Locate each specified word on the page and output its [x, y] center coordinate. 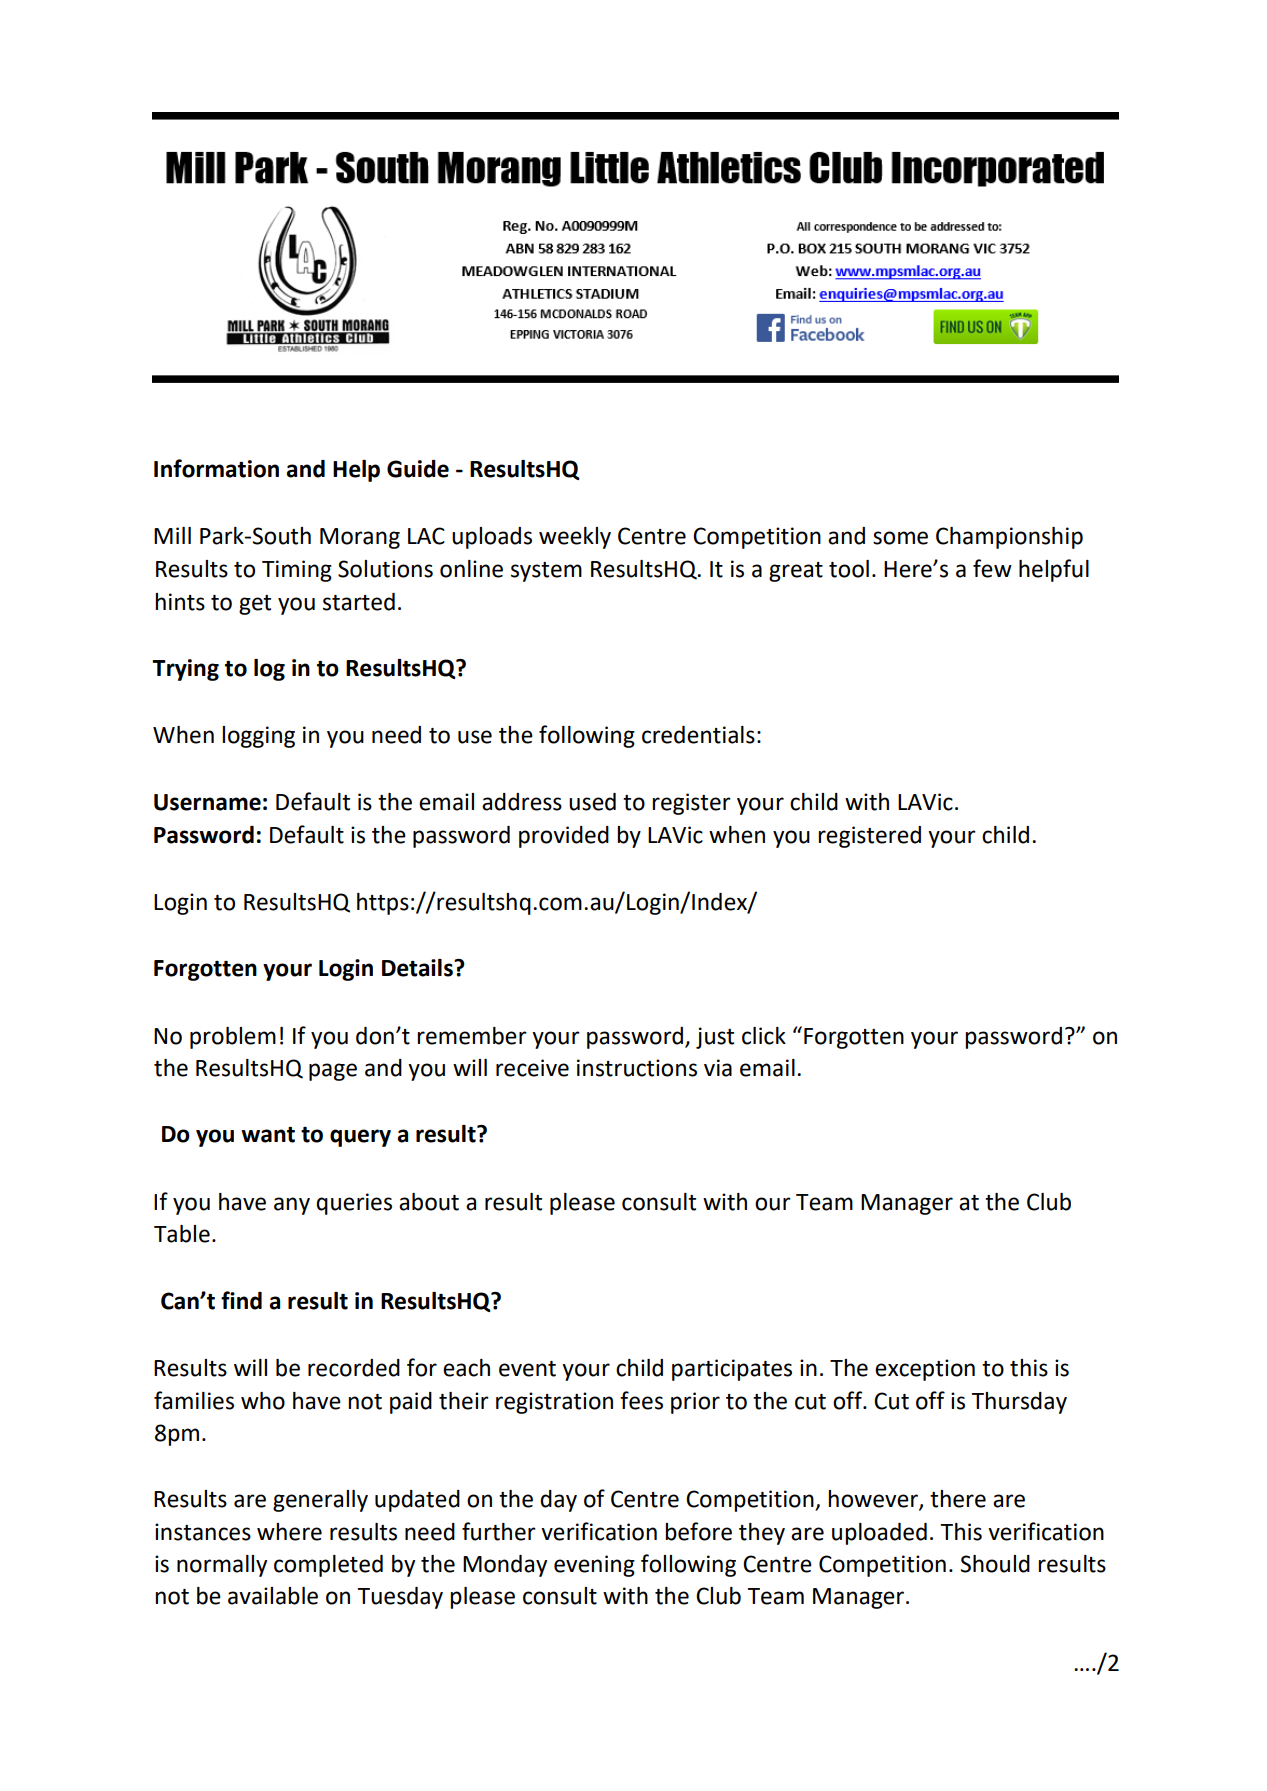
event [527, 1369]
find [241, 1300]
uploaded [879, 1534]
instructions [637, 1068]
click [764, 1036]
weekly [575, 538]
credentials [698, 735]
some [900, 538]
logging [258, 737]
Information [216, 468]
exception [925, 1370]
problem [233, 1038]
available [273, 1596]
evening [594, 1566]
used [592, 802]
